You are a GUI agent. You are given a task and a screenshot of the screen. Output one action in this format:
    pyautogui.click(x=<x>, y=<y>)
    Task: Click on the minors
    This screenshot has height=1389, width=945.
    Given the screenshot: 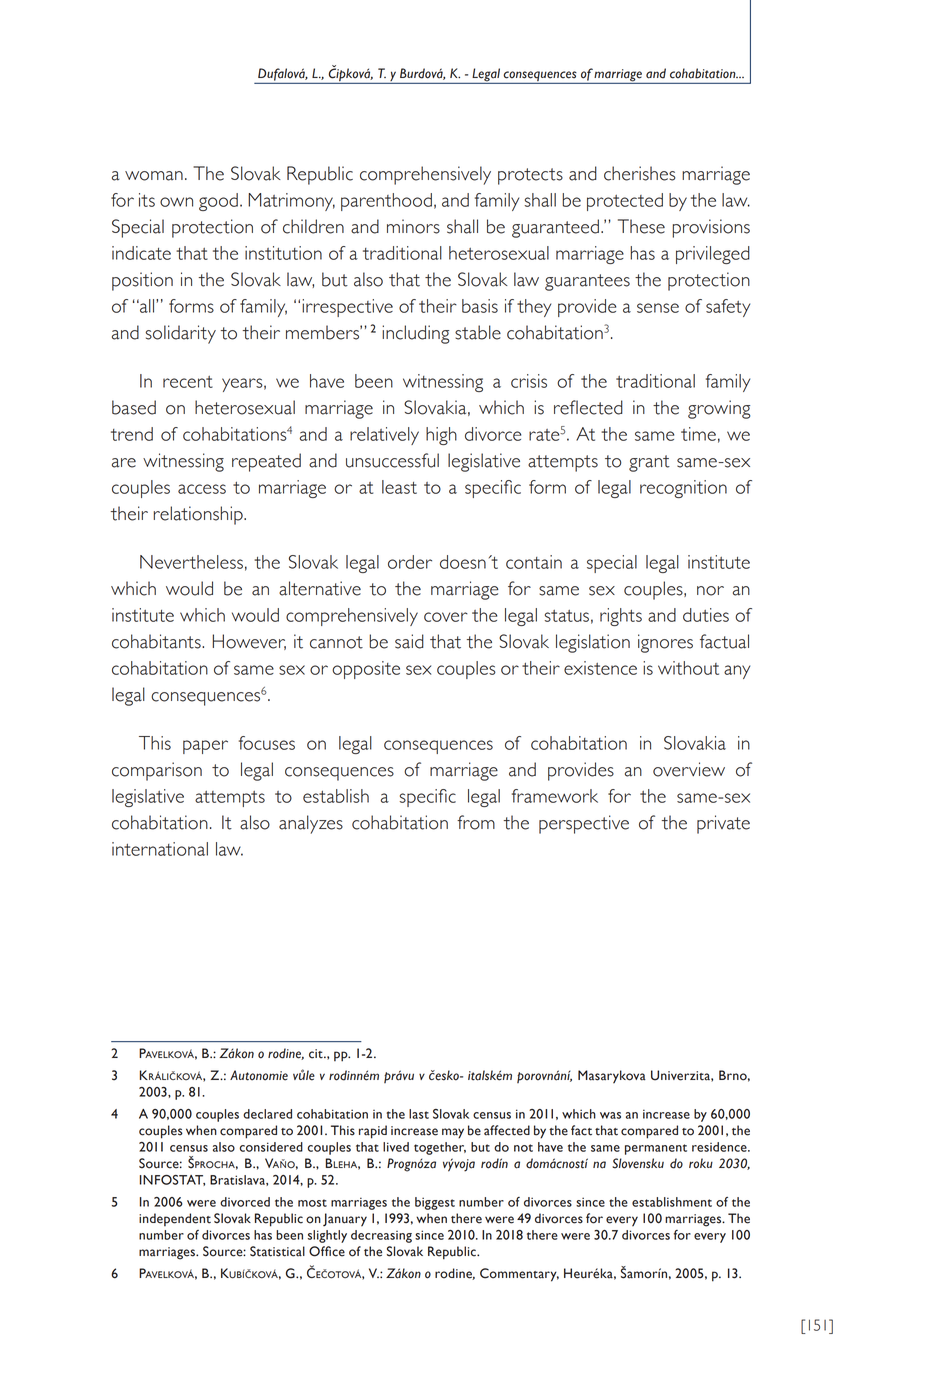 What is the action you would take?
    pyautogui.click(x=413, y=226)
